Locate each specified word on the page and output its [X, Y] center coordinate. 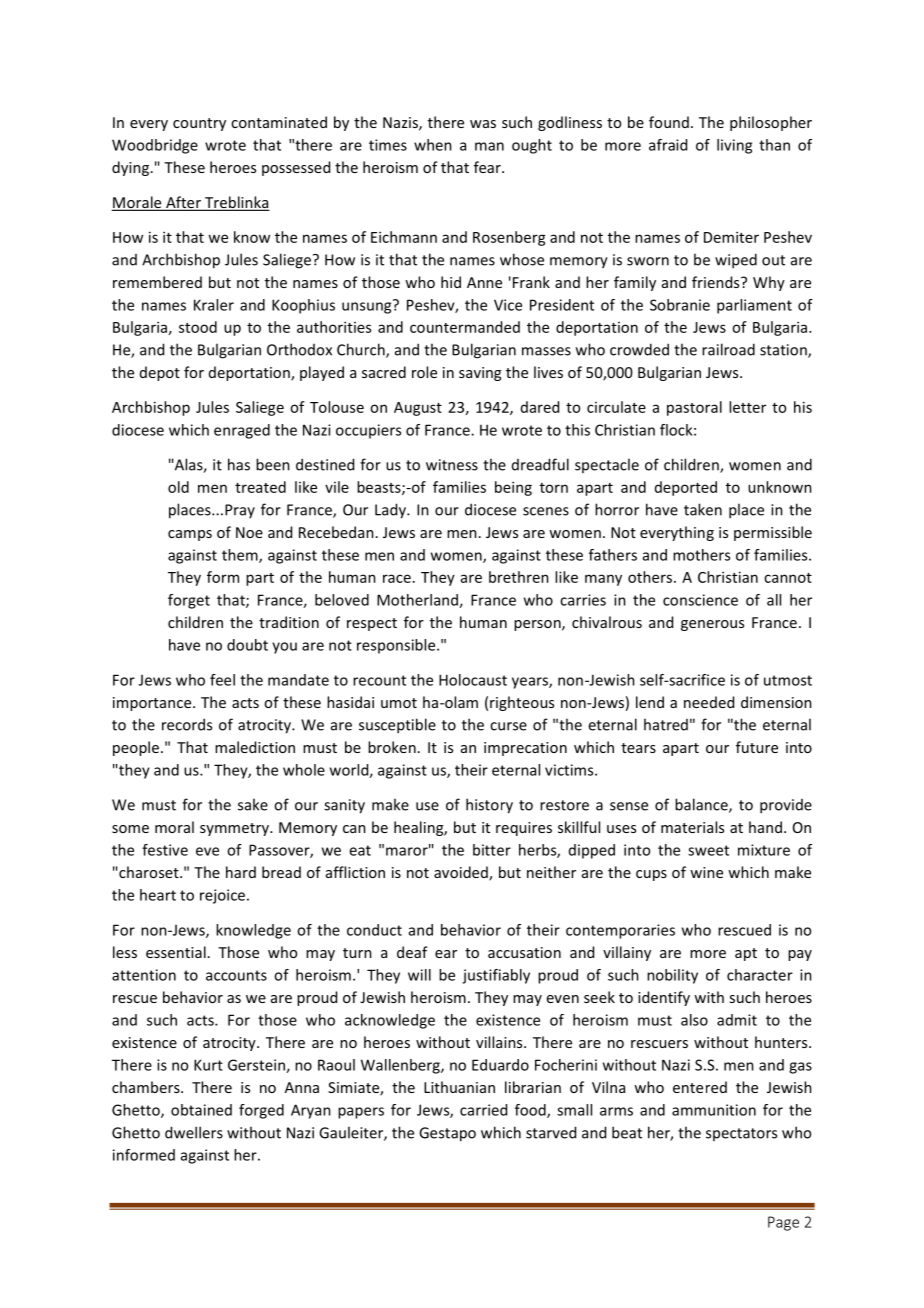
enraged [242, 431]
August [418, 409]
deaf [412, 952]
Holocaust [473, 680]
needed [709, 702]
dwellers [194, 1132]
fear [488, 167]
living [734, 146]
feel [222, 680]
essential [176, 952]
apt [746, 954]
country [199, 124]
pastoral [694, 408]
